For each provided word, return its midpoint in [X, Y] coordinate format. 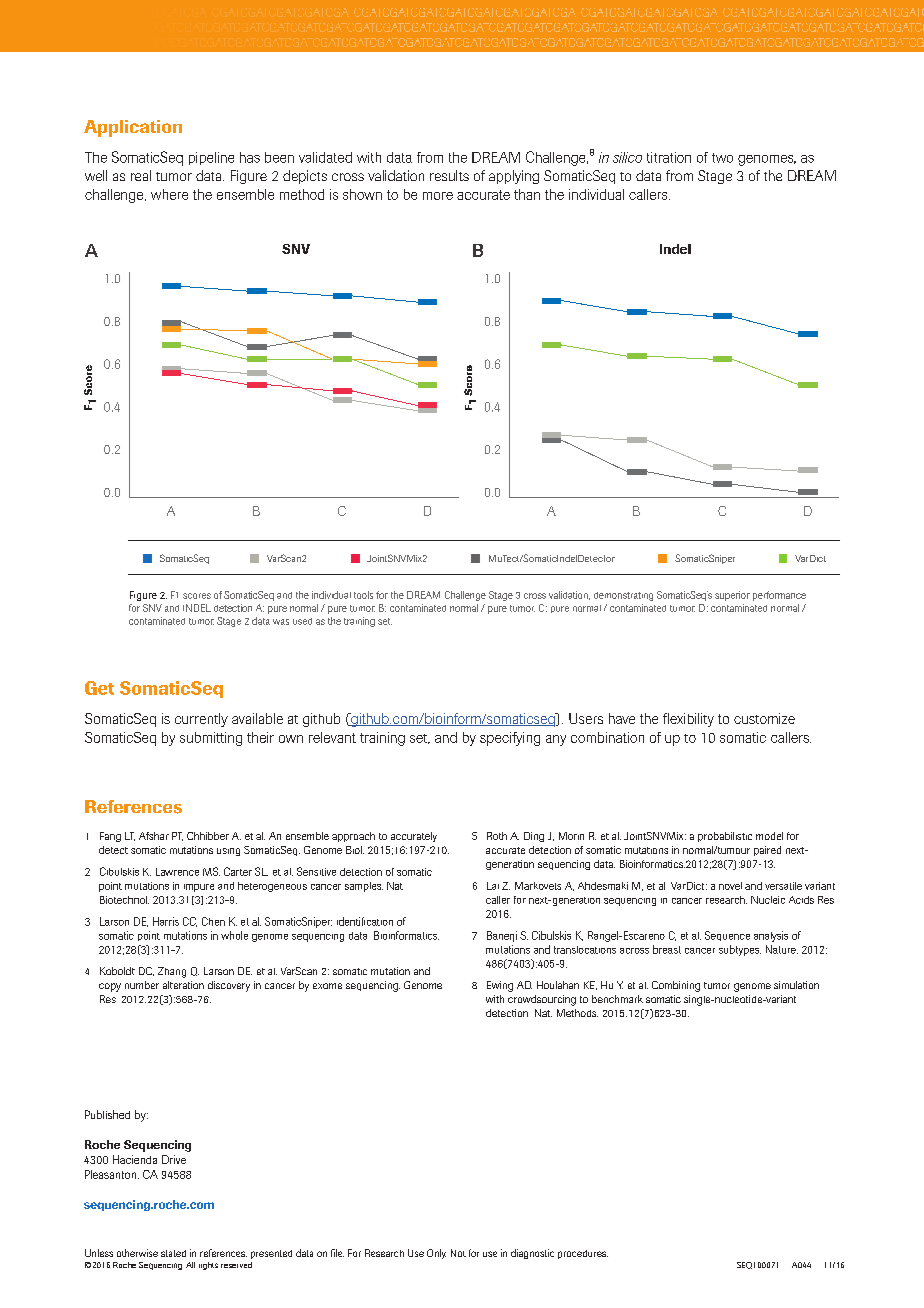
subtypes [740, 950]
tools [363, 595]
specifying [510, 739]
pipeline [211, 158]
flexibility [688, 720]
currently [201, 720]
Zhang [172, 972]
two [722, 158]
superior [732, 596]
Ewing [500, 986]
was [281, 622]
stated [173, 1253]
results [449, 175]
